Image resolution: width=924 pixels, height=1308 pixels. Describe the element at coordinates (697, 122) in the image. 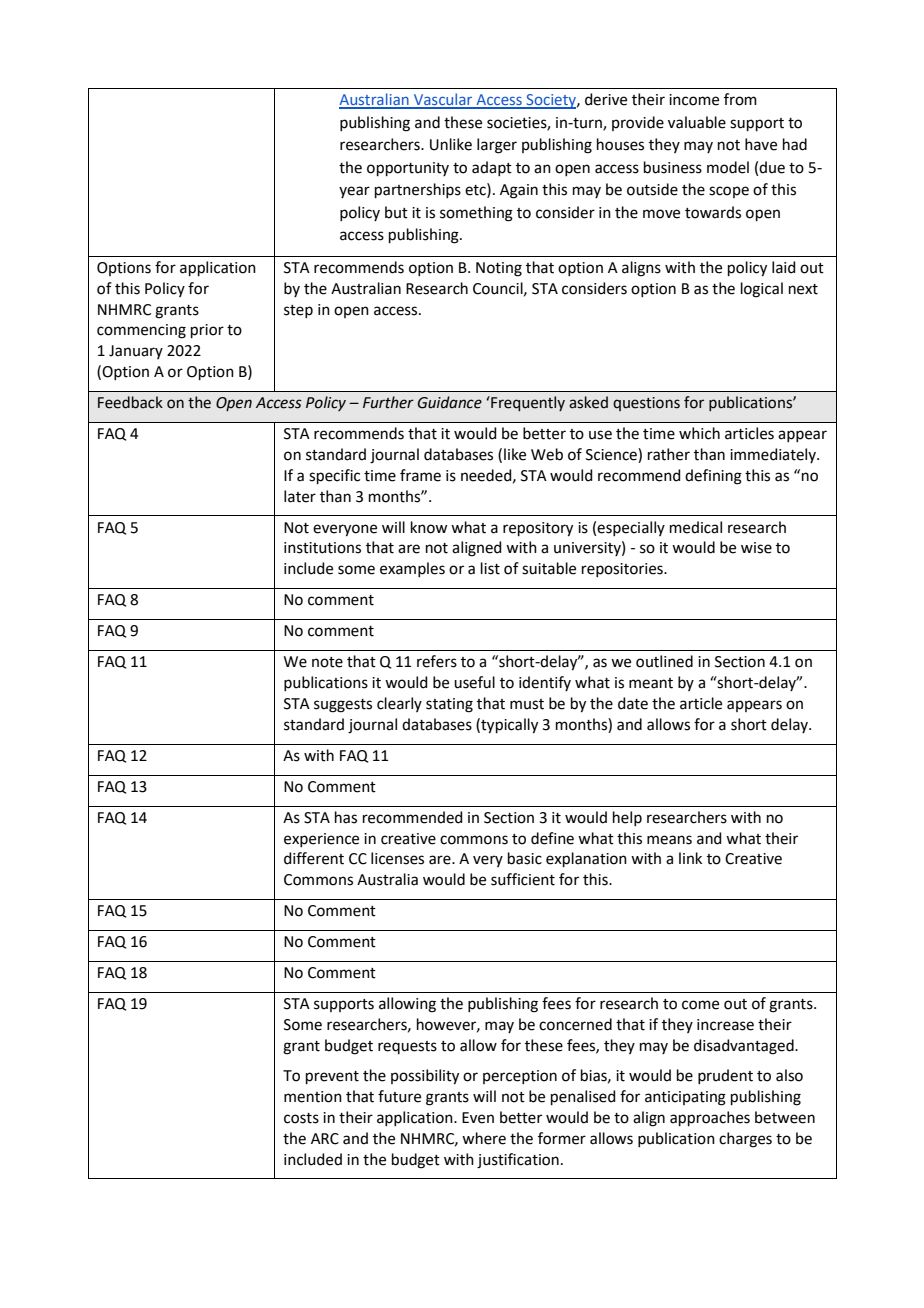

I see `valuable` at that location.
